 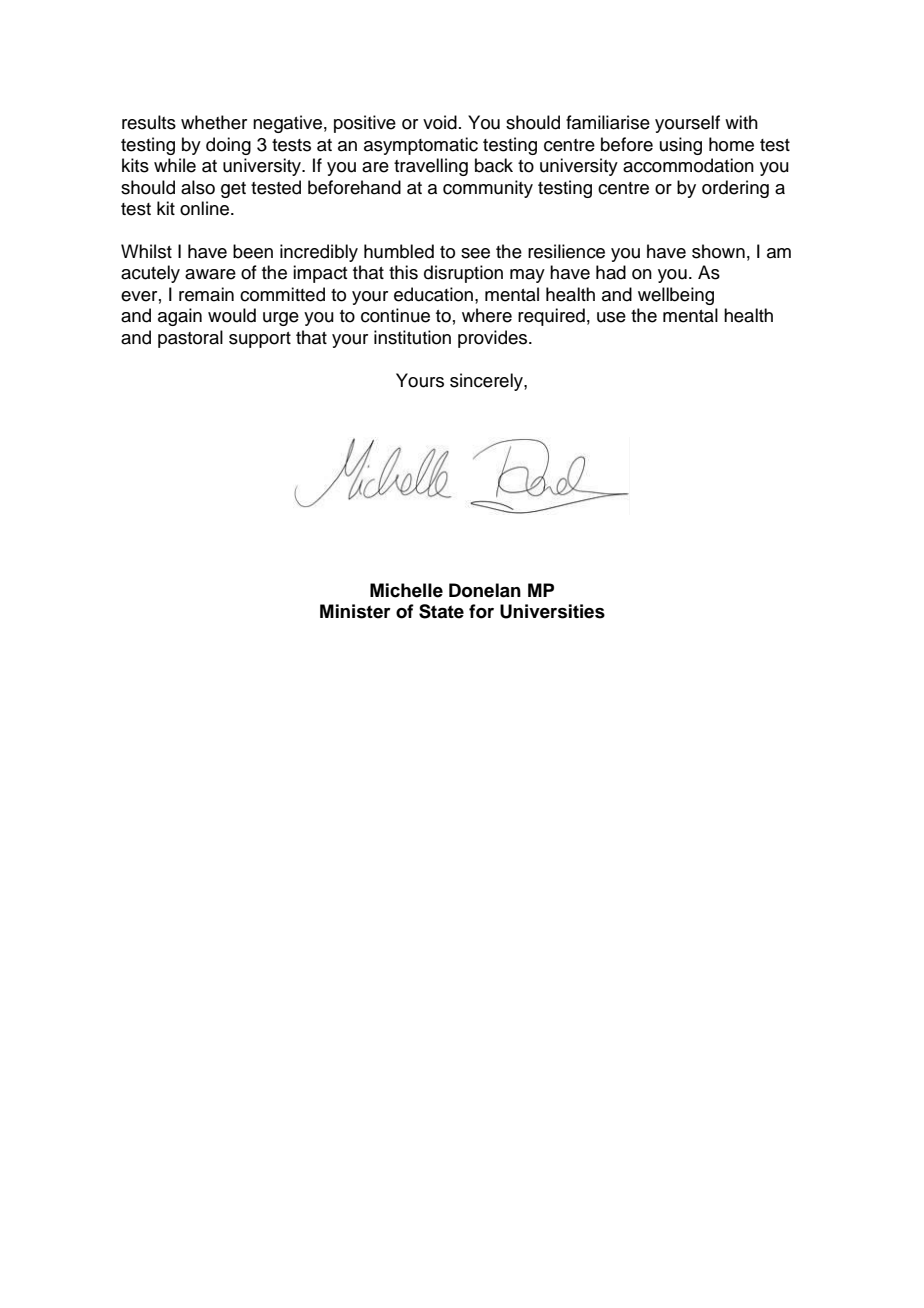 What do you see at coordinates (421, 146) in the image?
I see `asymptomatic` at bounding box center [421, 146].
